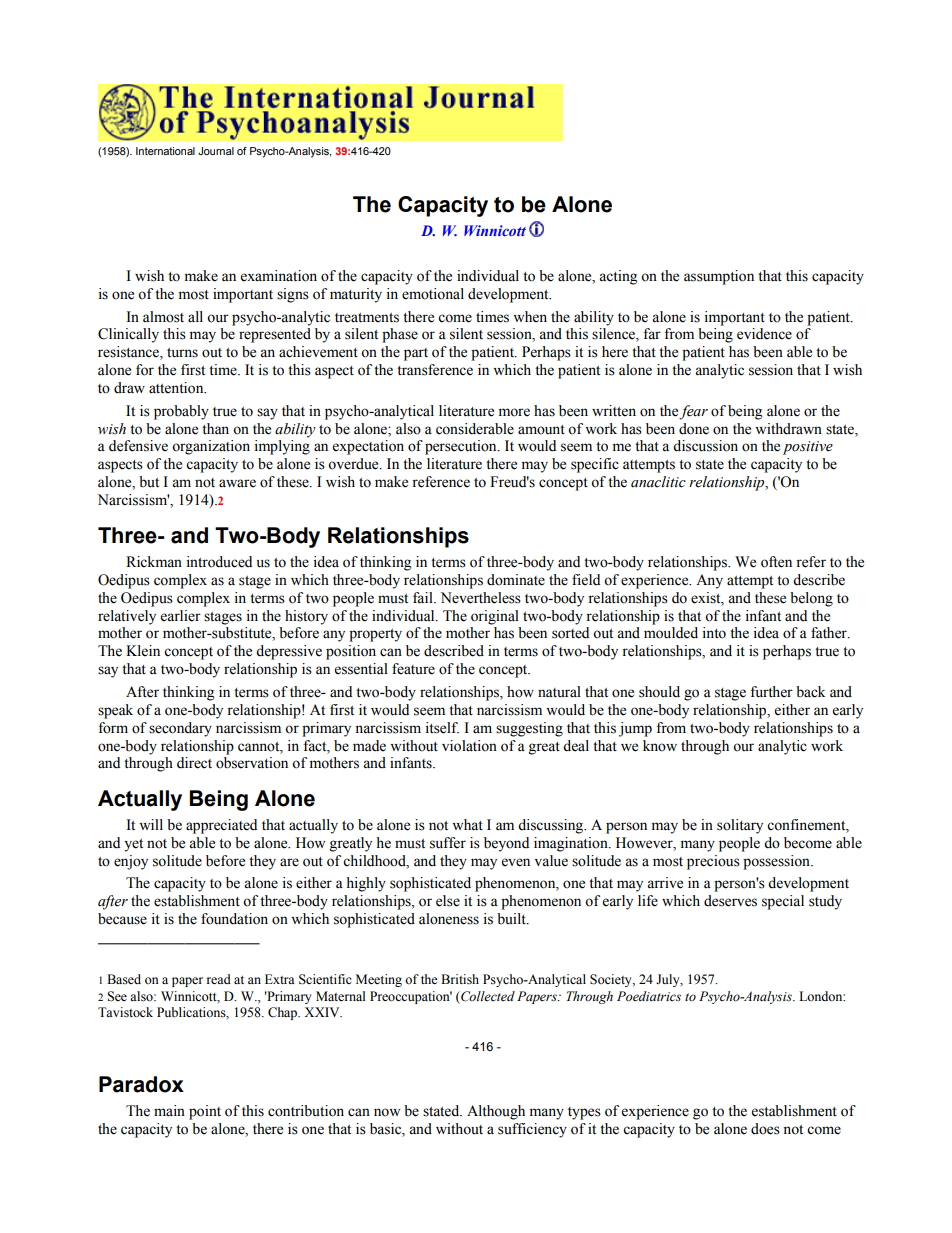  What do you see at coordinates (705, 446) in the document?
I see `discussion` at bounding box center [705, 446].
